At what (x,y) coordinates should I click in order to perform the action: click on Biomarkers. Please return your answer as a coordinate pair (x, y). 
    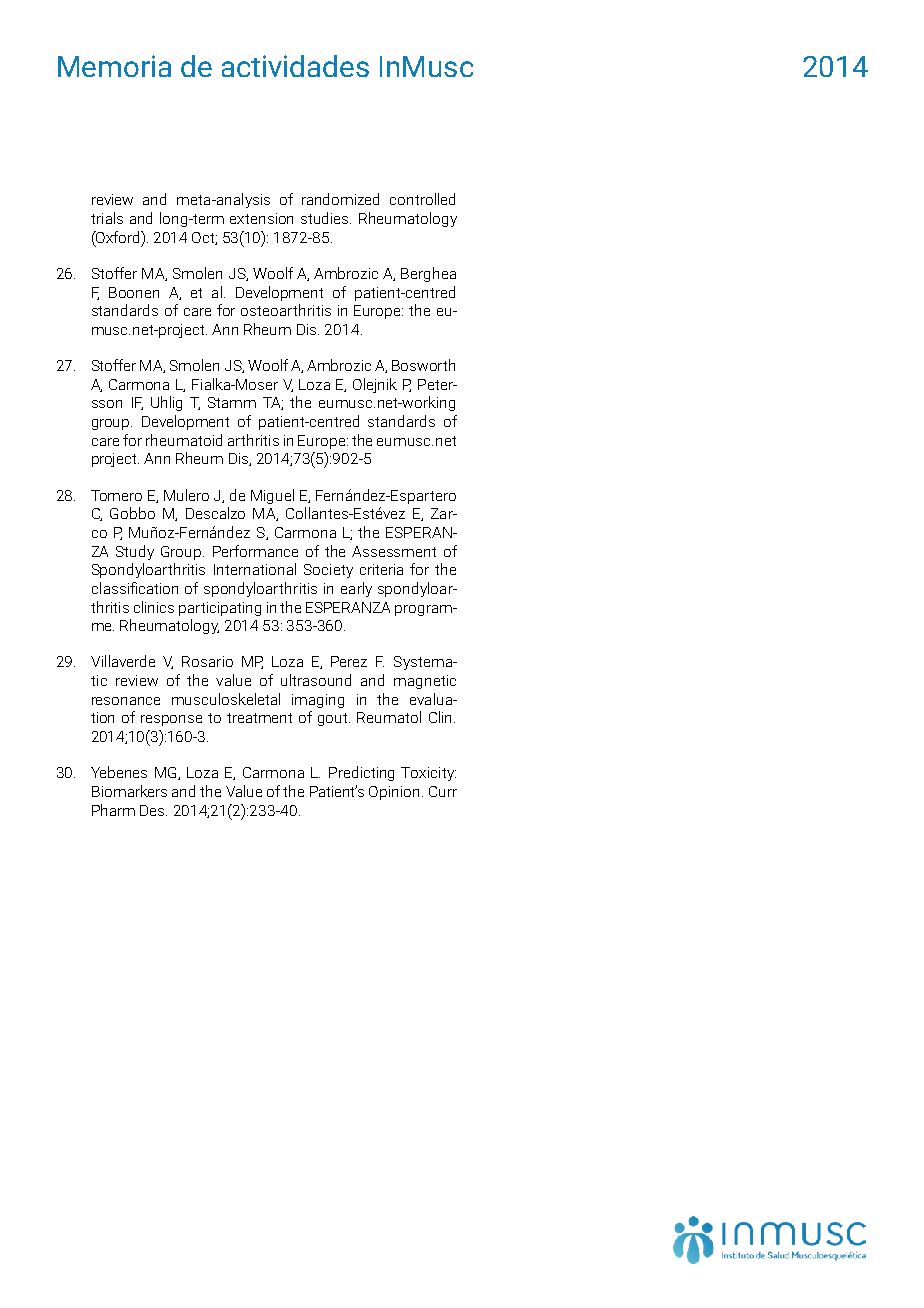
    Looking at the image, I should click on (129, 791).
